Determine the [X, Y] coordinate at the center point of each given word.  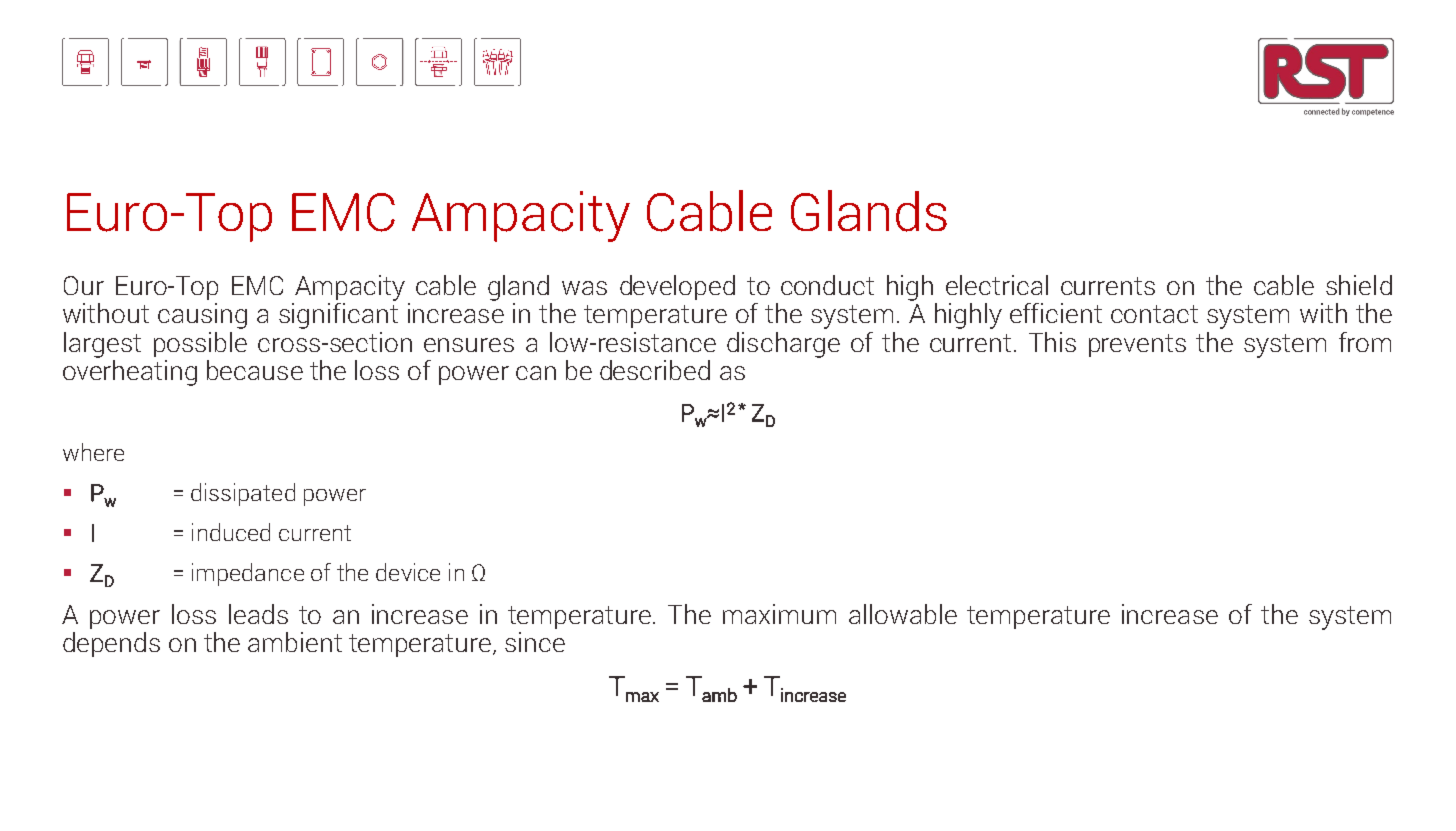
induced [231, 532]
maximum [779, 614]
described [655, 370]
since [535, 642]
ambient [295, 642]
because [255, 370]
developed [677, 287]
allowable [903, 614]
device [408, 572]
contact [1154, 314]
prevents [1137, 345]
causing [202, 316]
